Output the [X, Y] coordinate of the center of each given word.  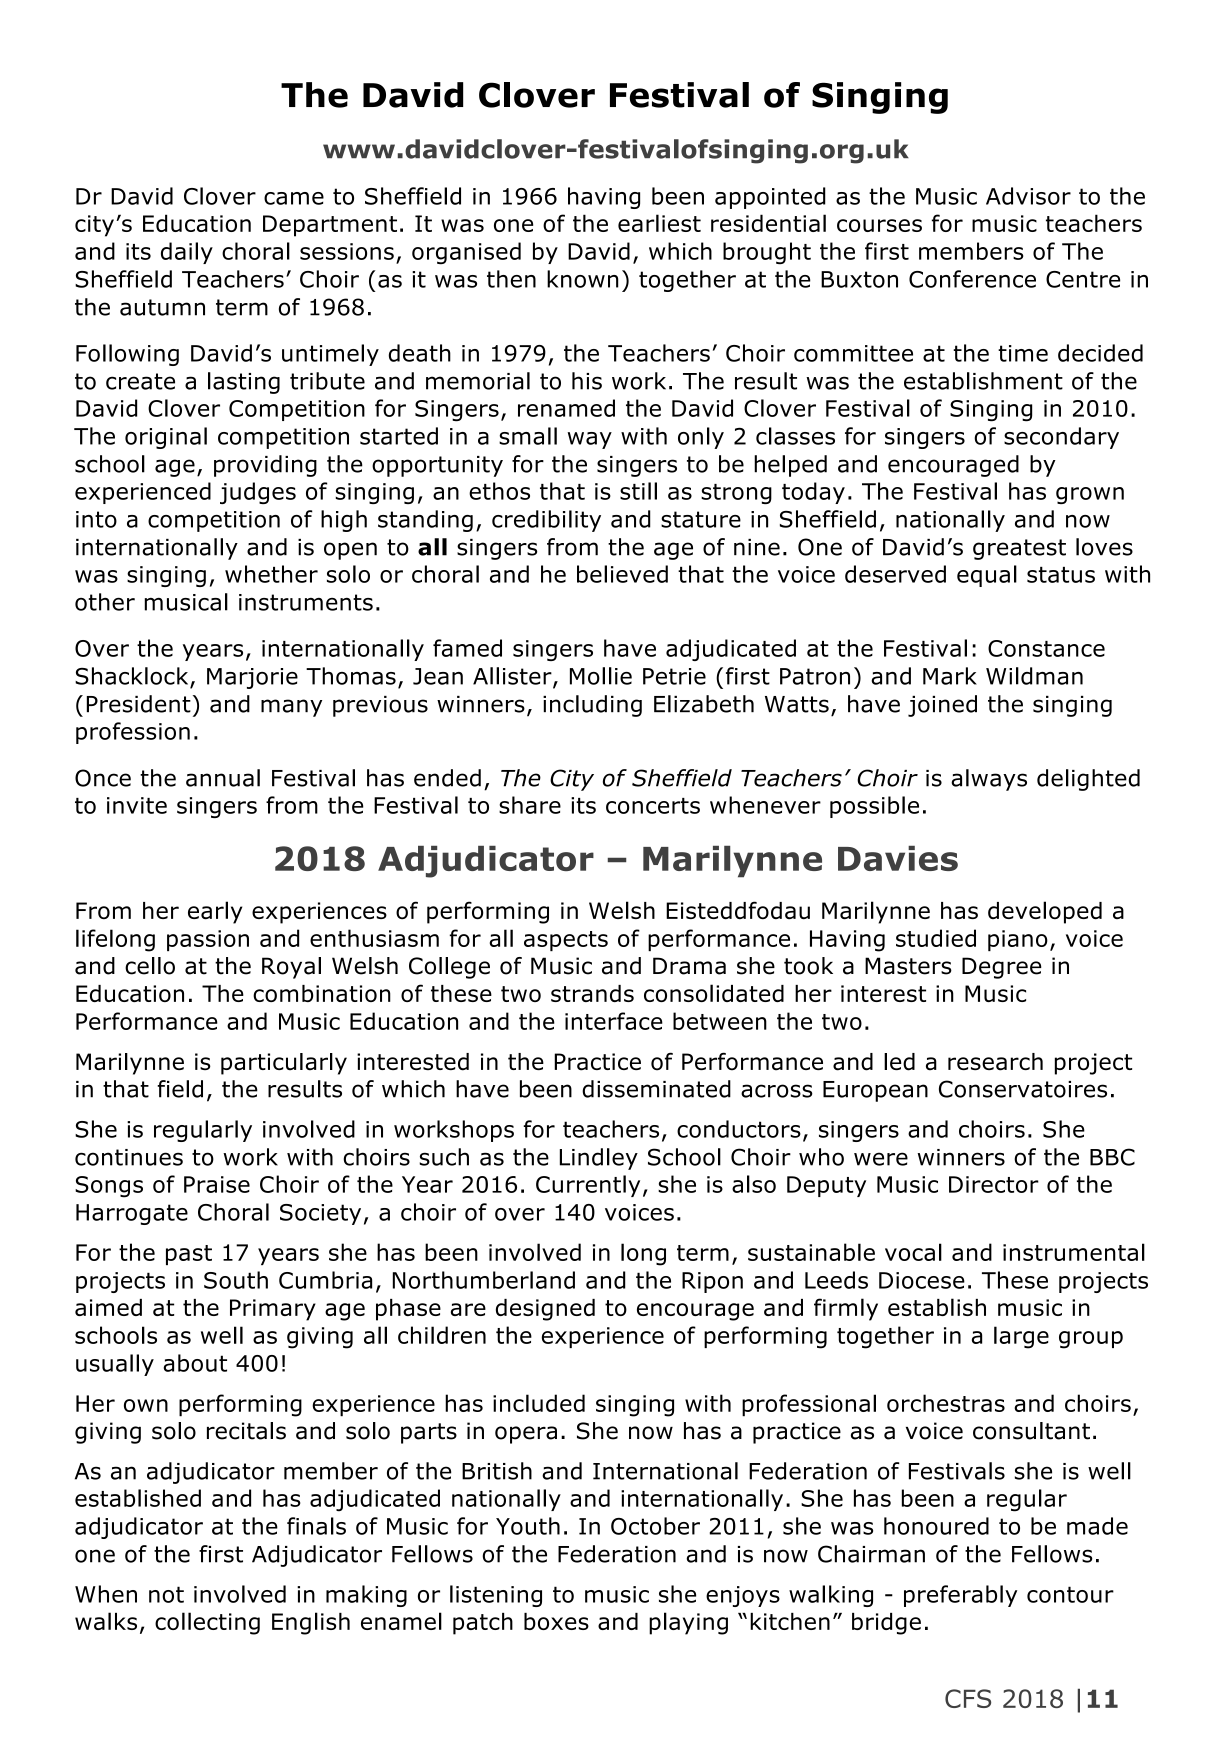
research [995, 1062]
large [1021, 1337]
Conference [972, 279]
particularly [284, 1064]
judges [258, 493]
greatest [1019, 549]
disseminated [656, 1089]
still [638, 491]
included [539, 1403]
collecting [207, 1623]
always [989, 780]
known [583, 279]
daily [187, 253]
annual [223, 778]
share [530, 805]
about [195, 1363]
